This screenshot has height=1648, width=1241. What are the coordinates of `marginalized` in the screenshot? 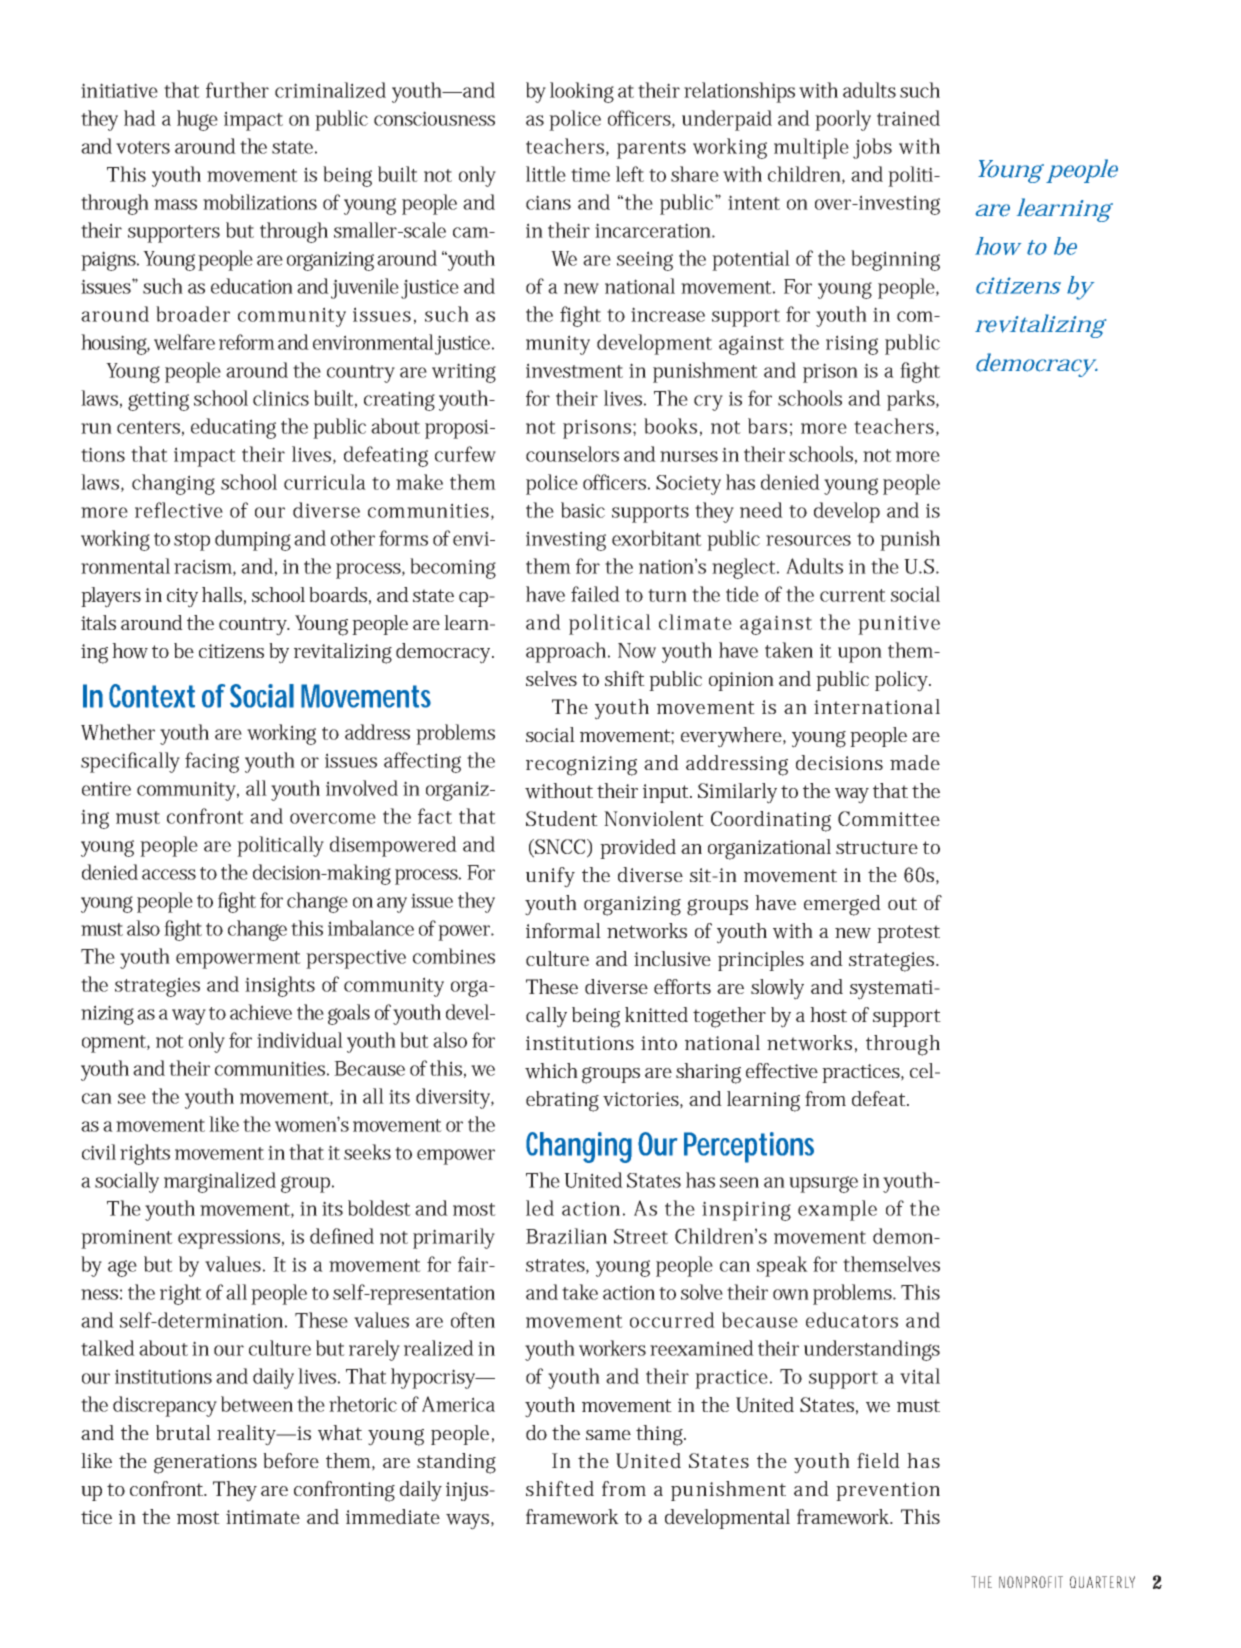 It's located at (220, 1182).
